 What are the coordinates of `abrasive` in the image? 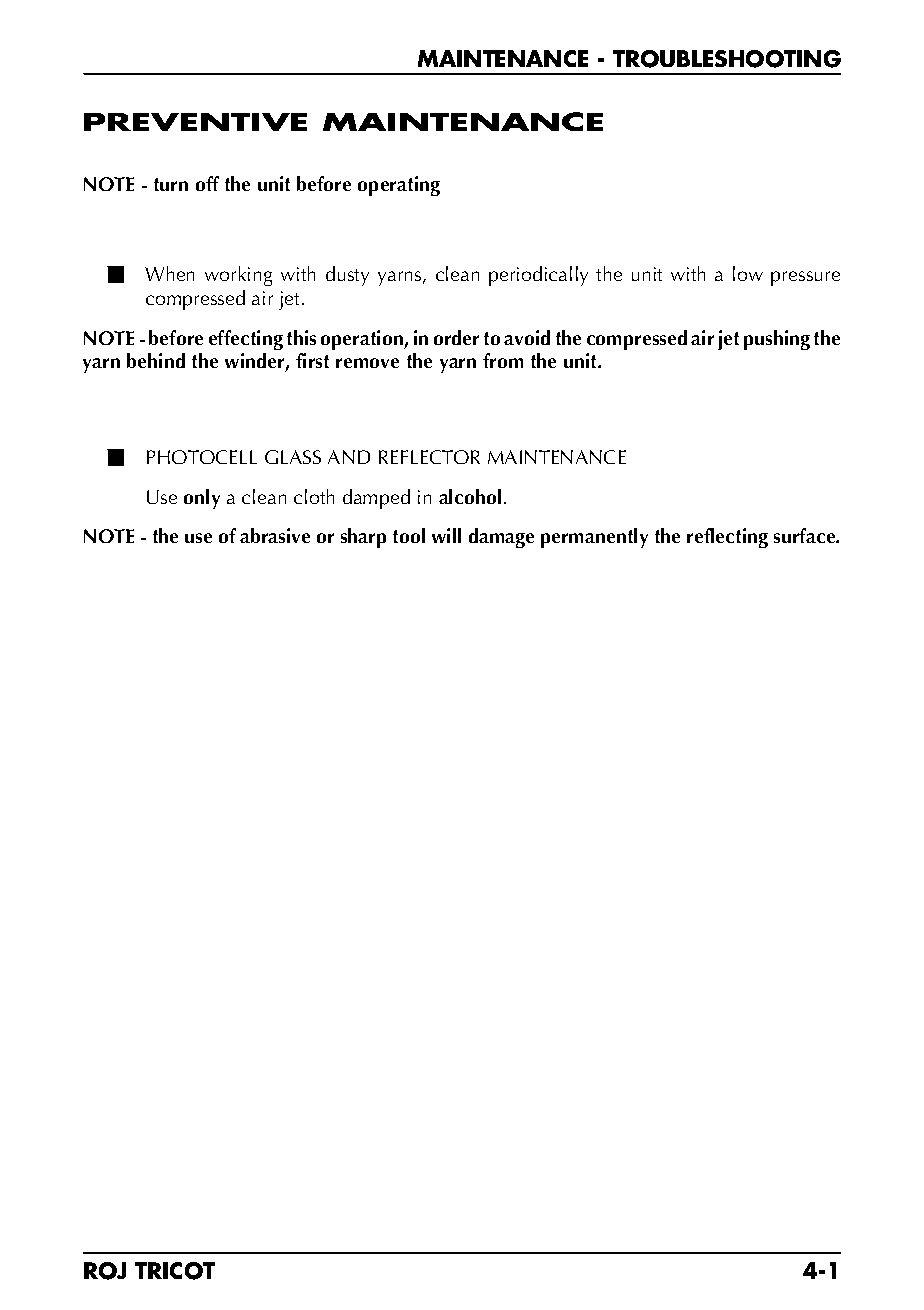 It's located at (275, 535).
